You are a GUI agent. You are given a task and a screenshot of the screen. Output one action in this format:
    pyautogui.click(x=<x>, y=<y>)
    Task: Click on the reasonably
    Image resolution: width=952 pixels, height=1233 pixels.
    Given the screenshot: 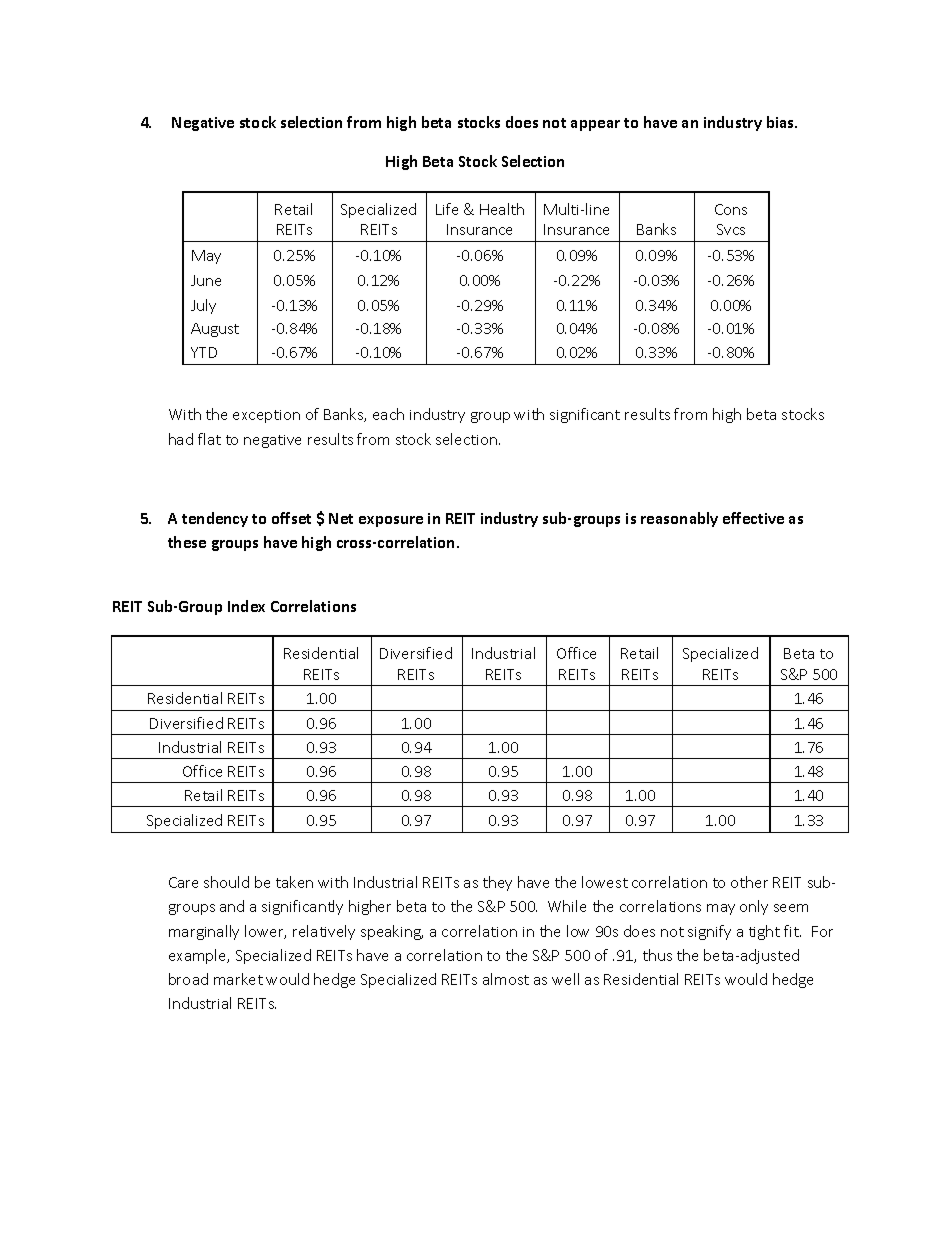 What is the action you would take?
    pyautogui.click(x=679, y=519)
